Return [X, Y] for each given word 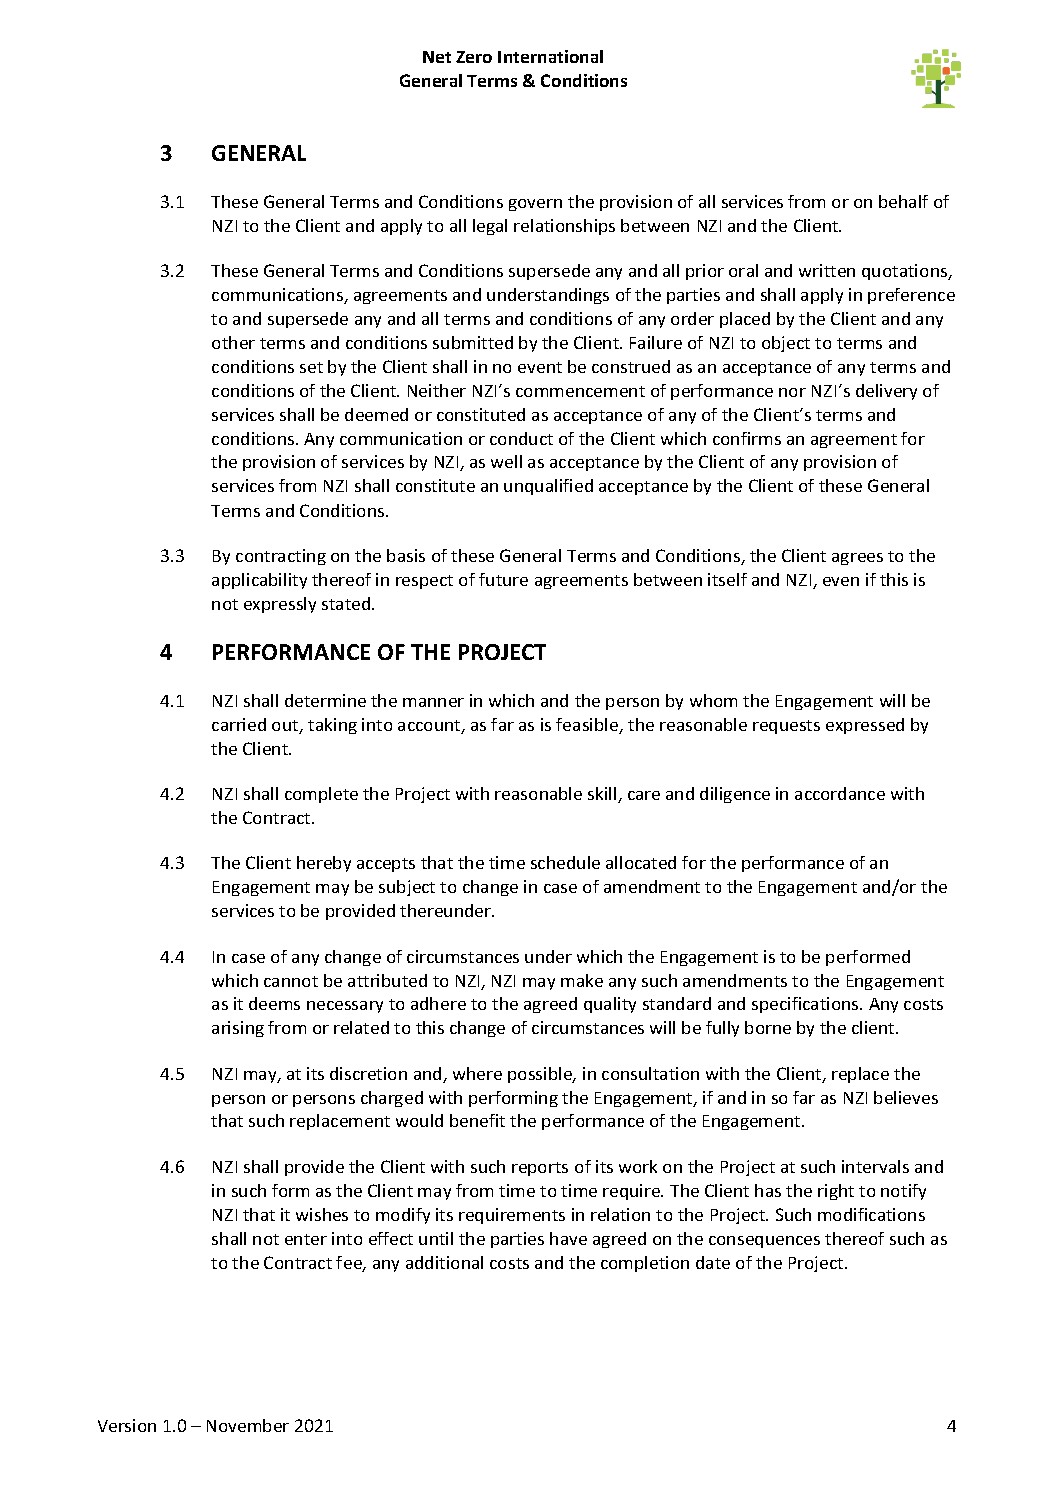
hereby [324, 864]
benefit [477, 1120]
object [786, 344]
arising [238, 1029]
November [248, 1425]
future [503, 579]
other [233, 342]
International [550, 56]
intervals [875, 1166]
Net [437, 57]
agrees [857, 559]
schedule [565, 862]
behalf [903, 201]
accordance [840, 793]
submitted [473, 342]
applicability [259, 581]
